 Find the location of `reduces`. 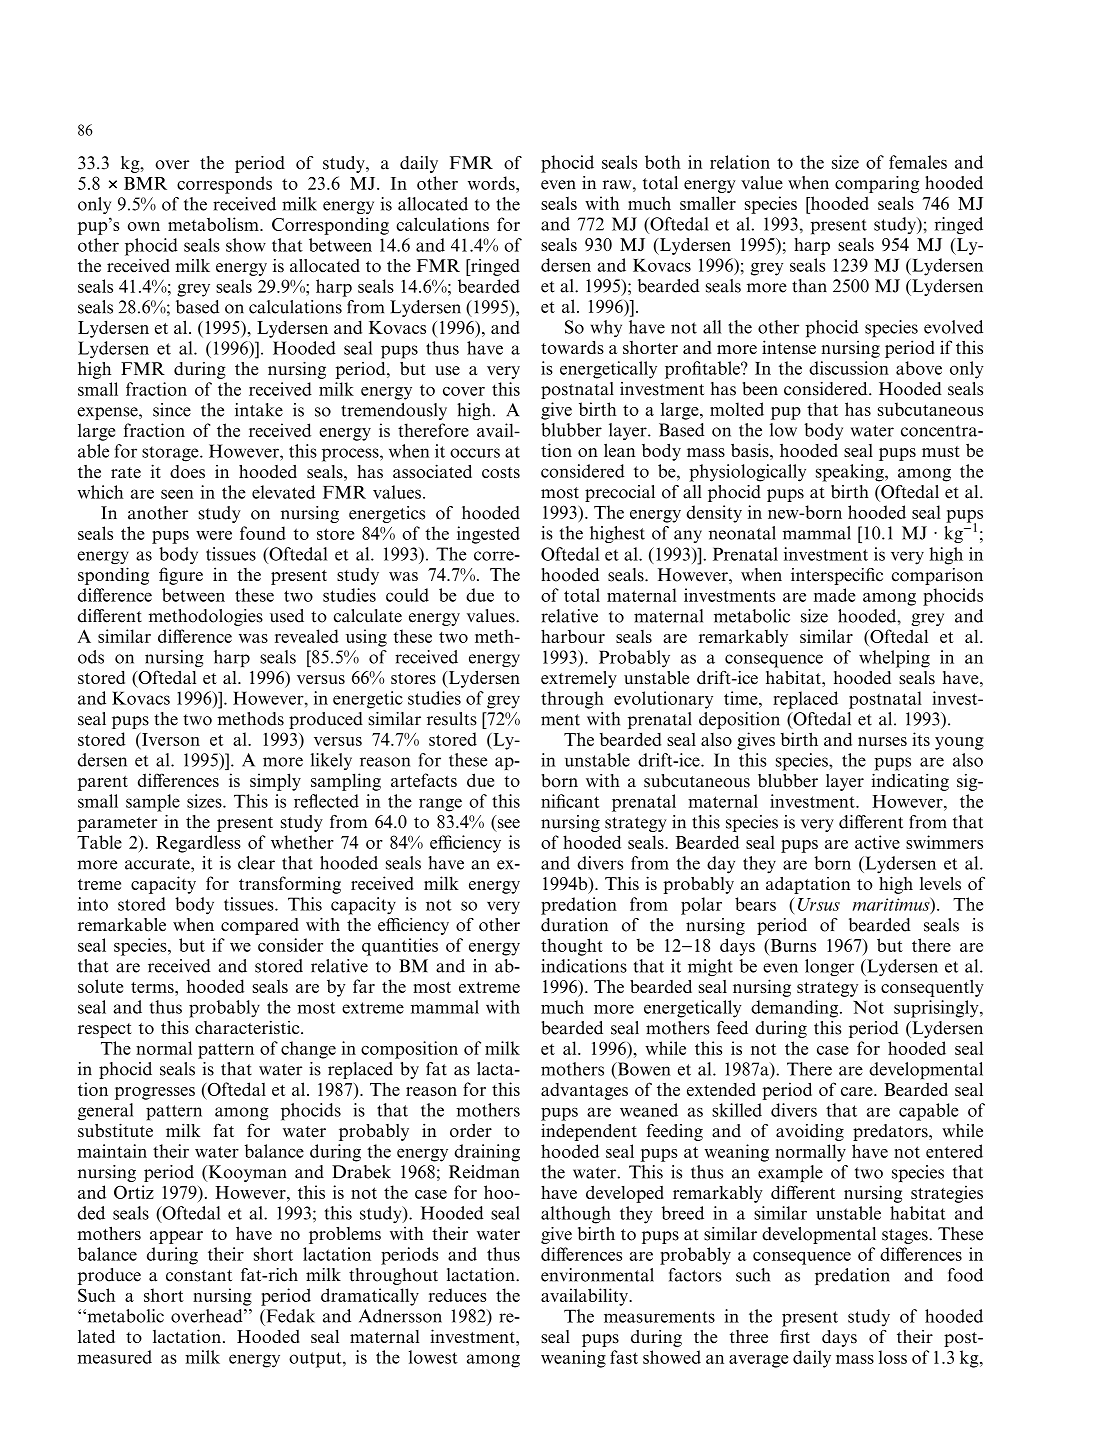

reduces is located at coordinates (458, 1295).
